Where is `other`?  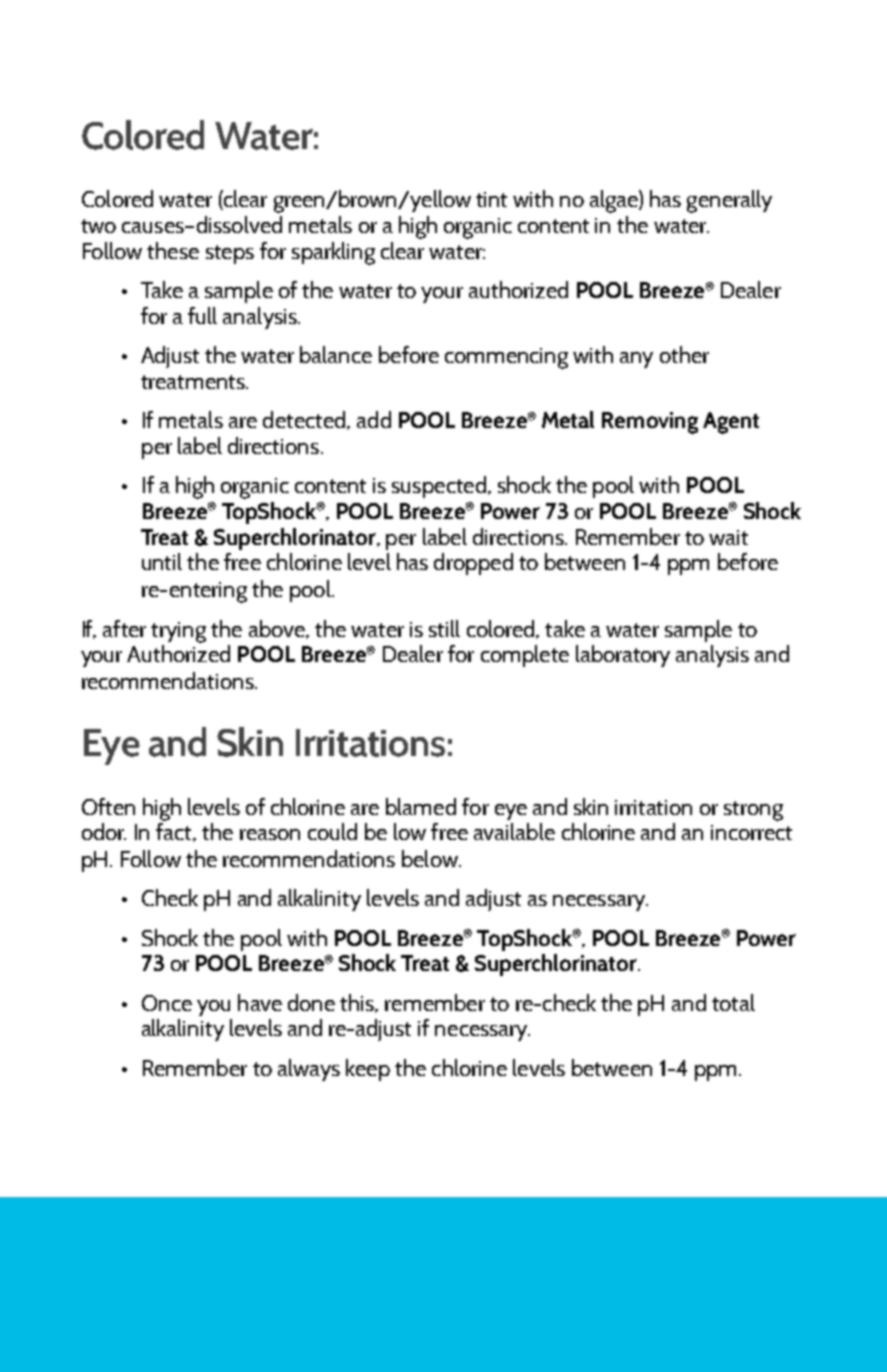 other is located at coordinates (684, 354).
